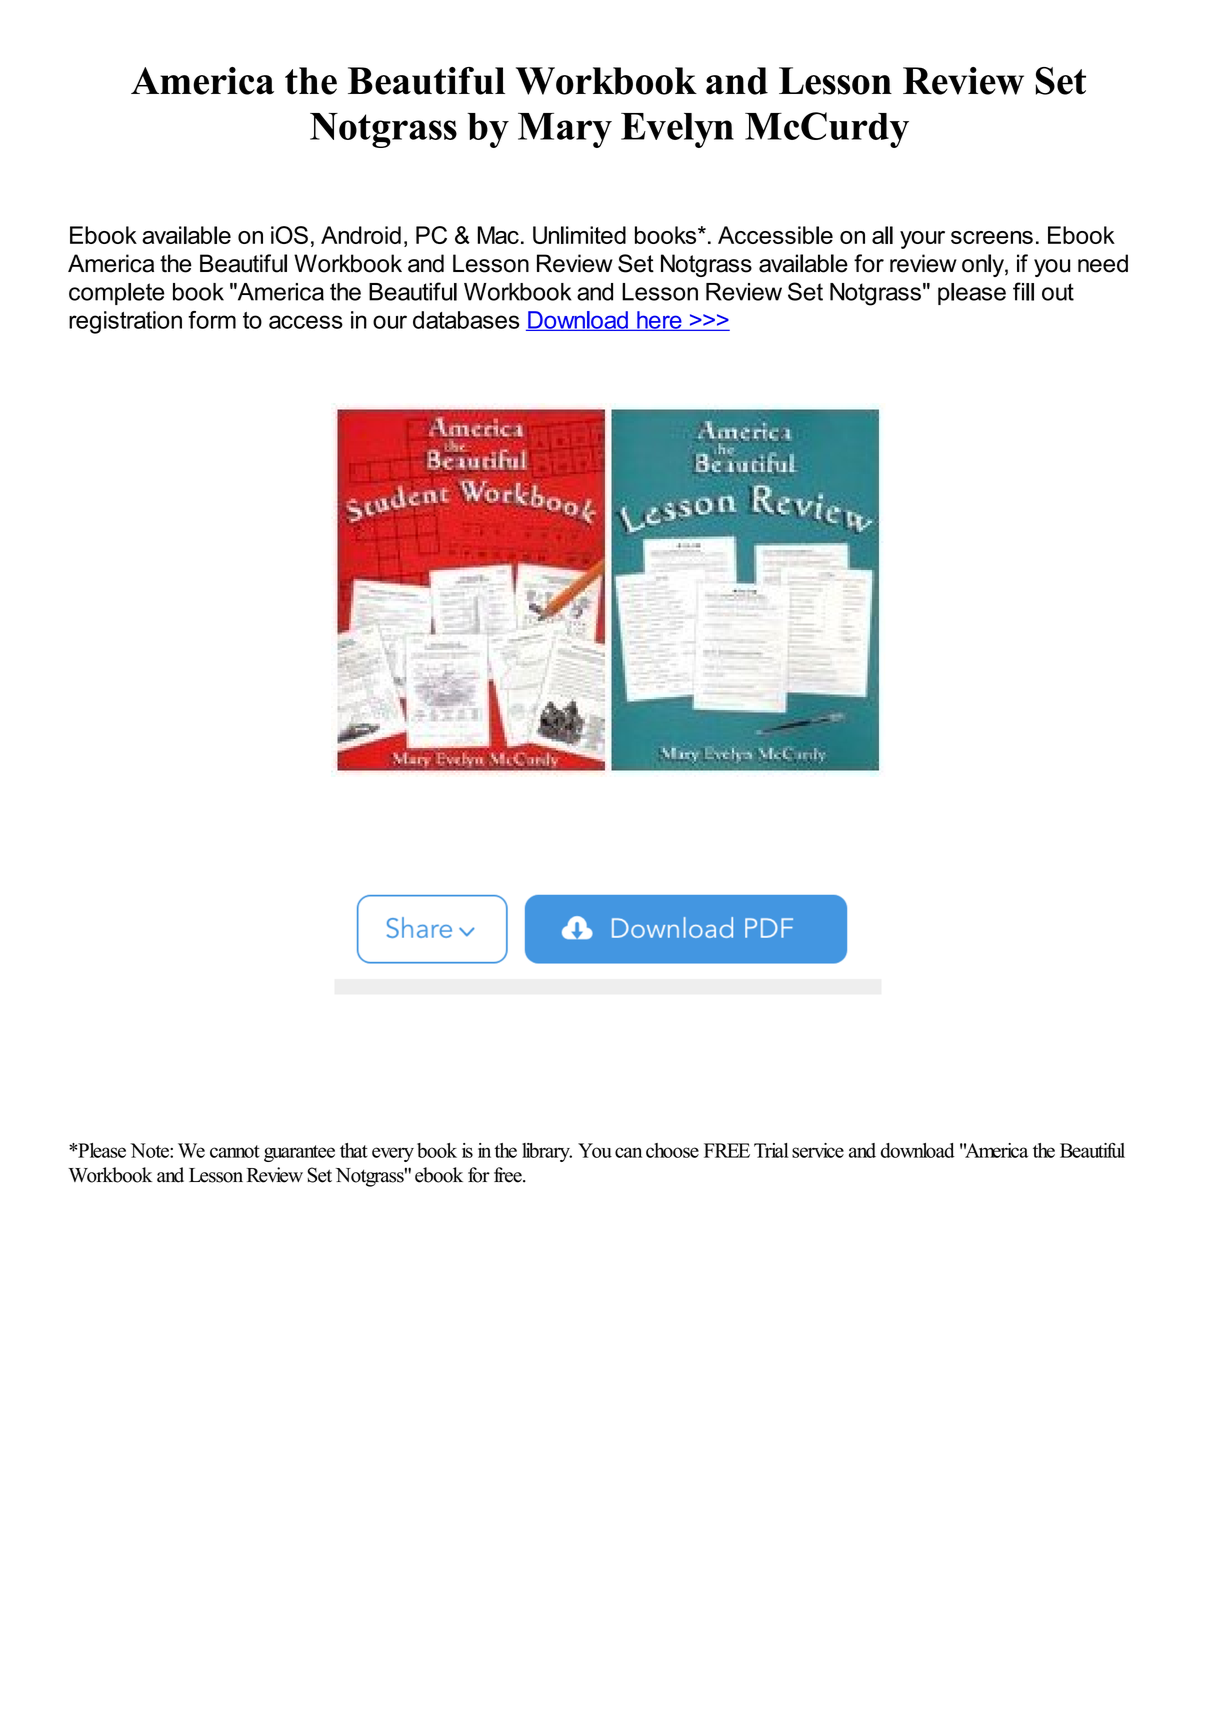 This page has width=1218, height=1723. What do you see at coordinates (992, 237) in the page?
I see `screens` at bounding box center [992, 237].
